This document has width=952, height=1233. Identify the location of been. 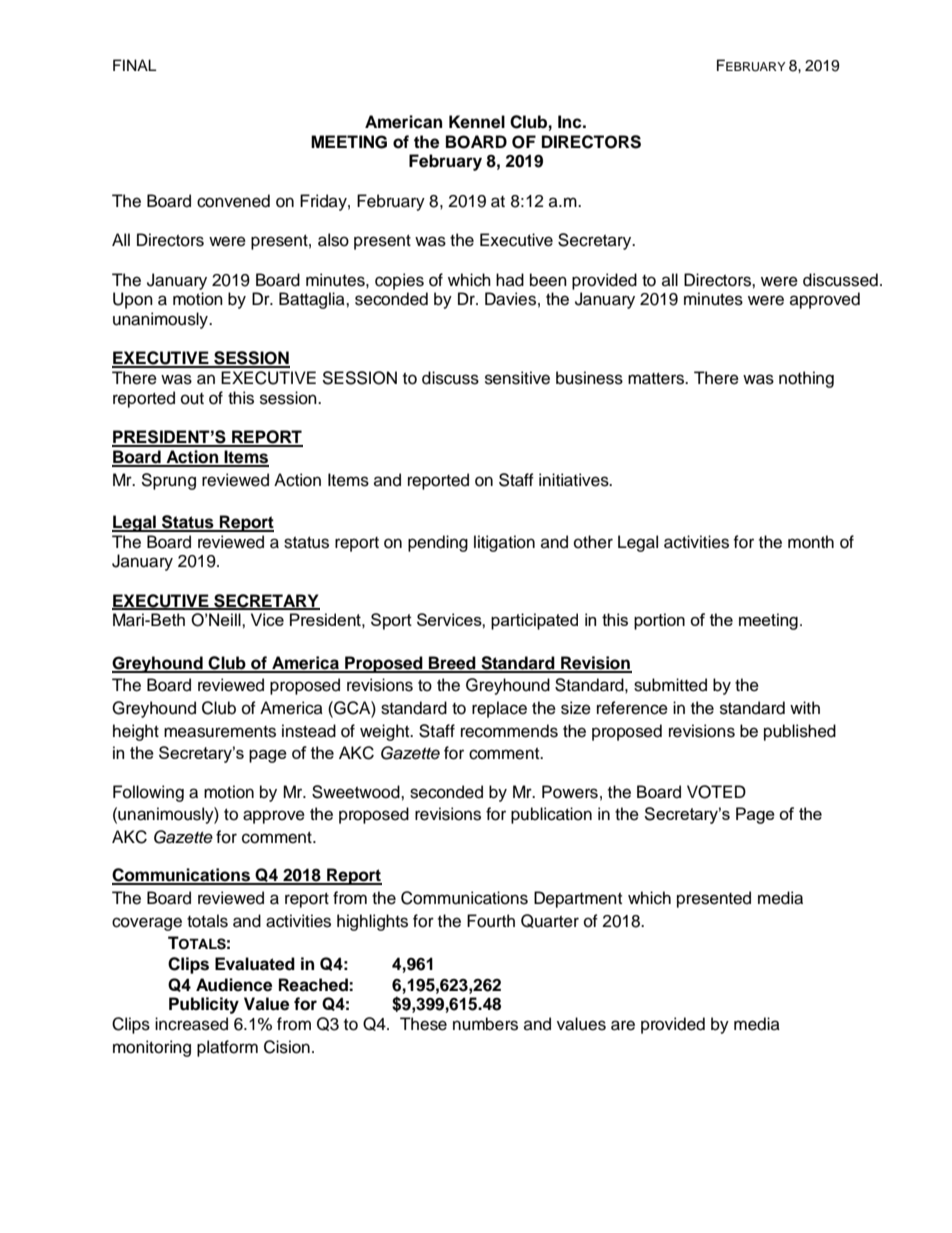
(548, 280).
